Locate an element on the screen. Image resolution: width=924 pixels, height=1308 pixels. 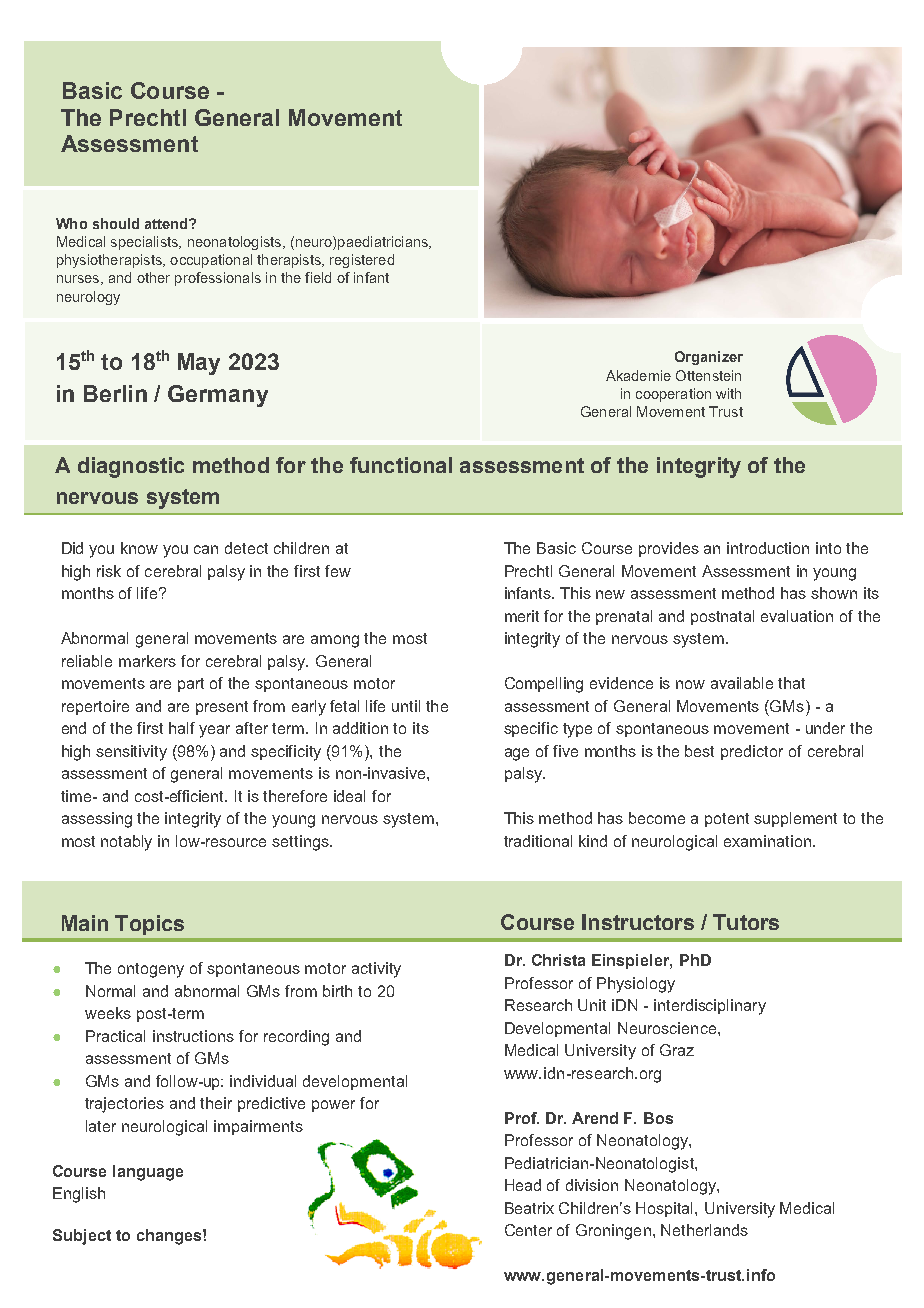
Beatrix is located at coordinates (529, 1208).
